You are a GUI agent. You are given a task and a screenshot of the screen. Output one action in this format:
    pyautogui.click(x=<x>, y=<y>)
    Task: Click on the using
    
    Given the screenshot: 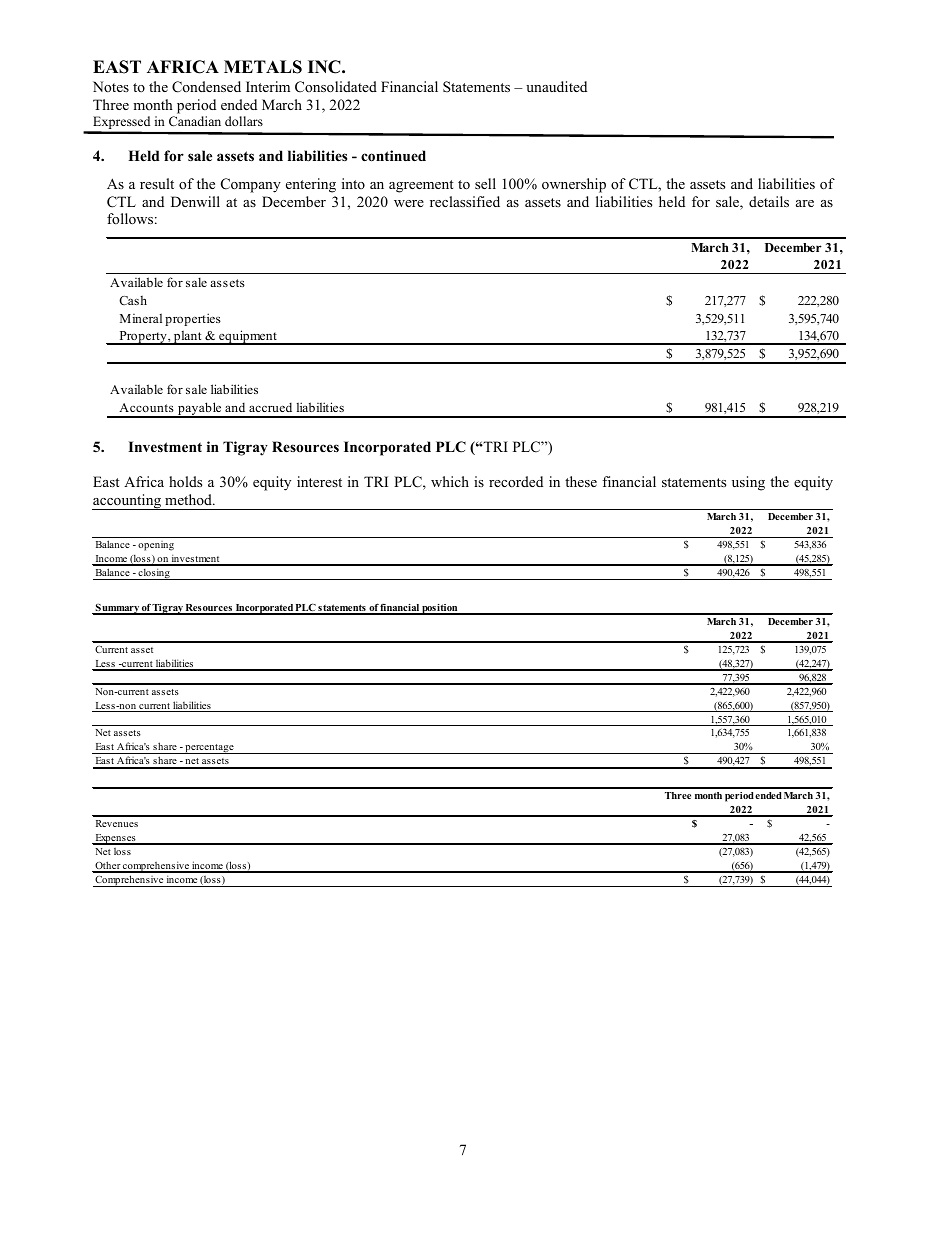 What is the action you would take?
    pyautogui.click(x=748, y=483)
